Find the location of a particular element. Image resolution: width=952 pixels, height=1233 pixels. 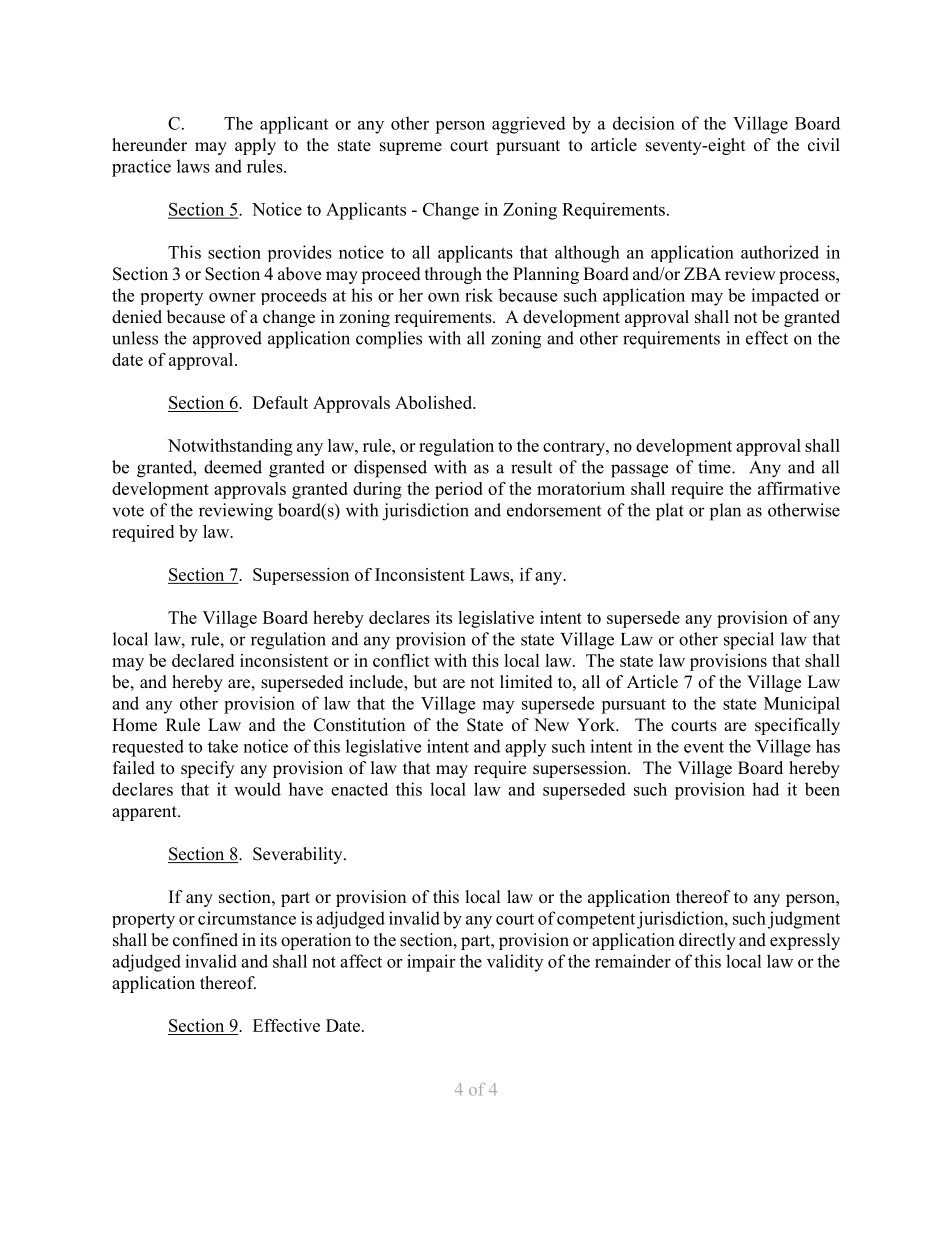

limited is located at coordinates (526, 682).
